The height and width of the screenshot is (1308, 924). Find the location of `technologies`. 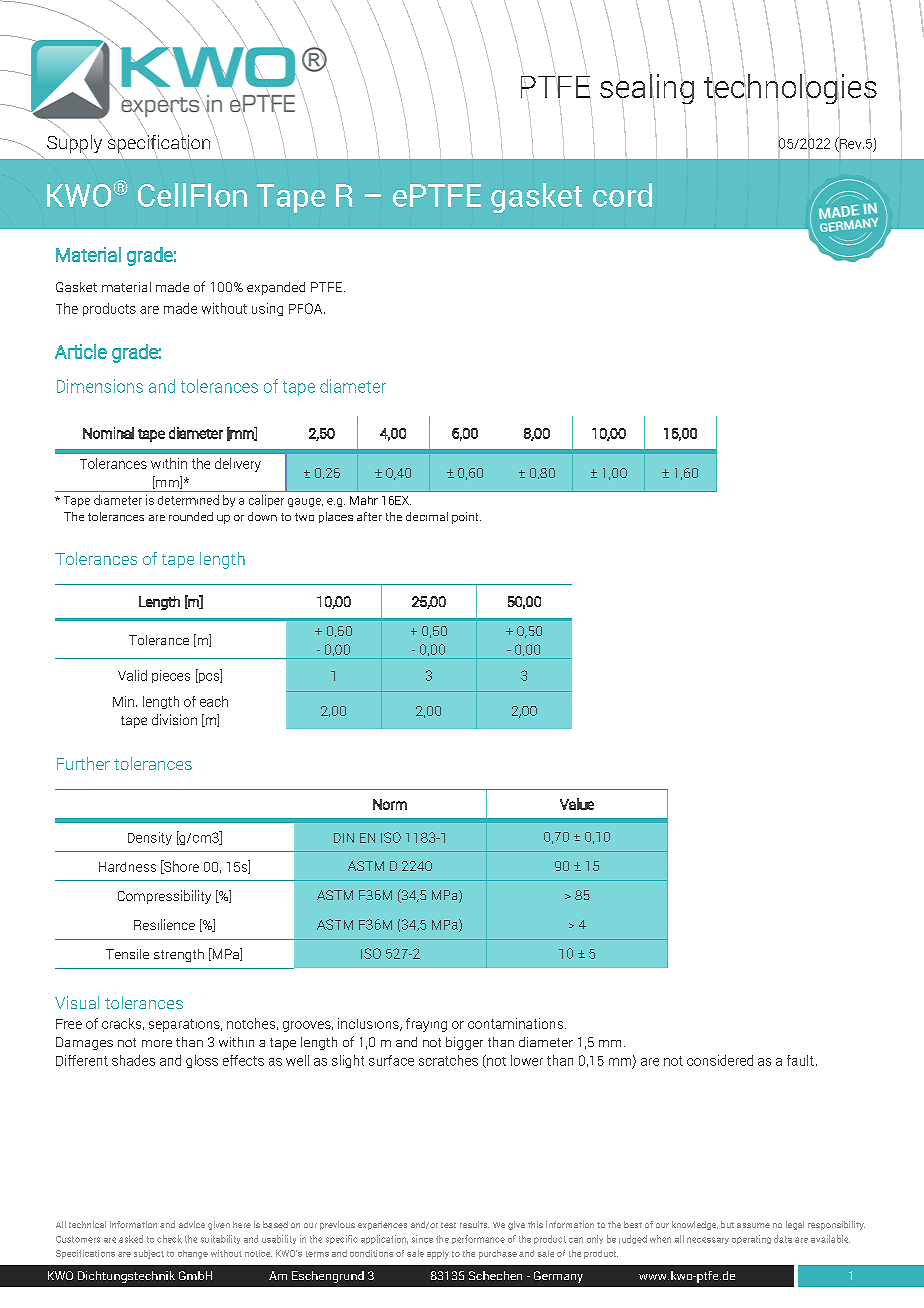

technologies is located at coordinates (790, 89).
